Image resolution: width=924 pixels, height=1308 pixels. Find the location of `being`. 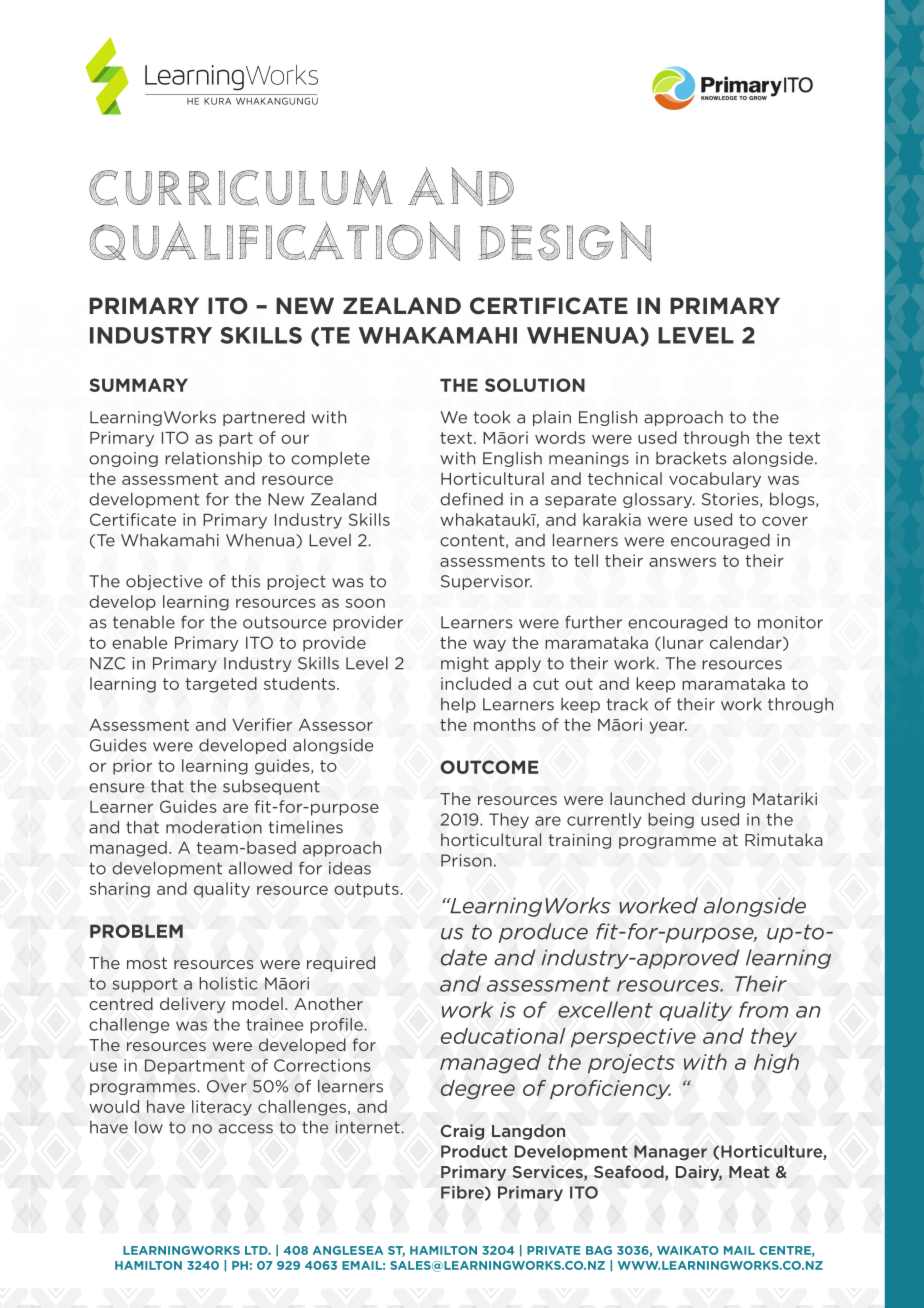

being is located at coordinates (671, 821).
